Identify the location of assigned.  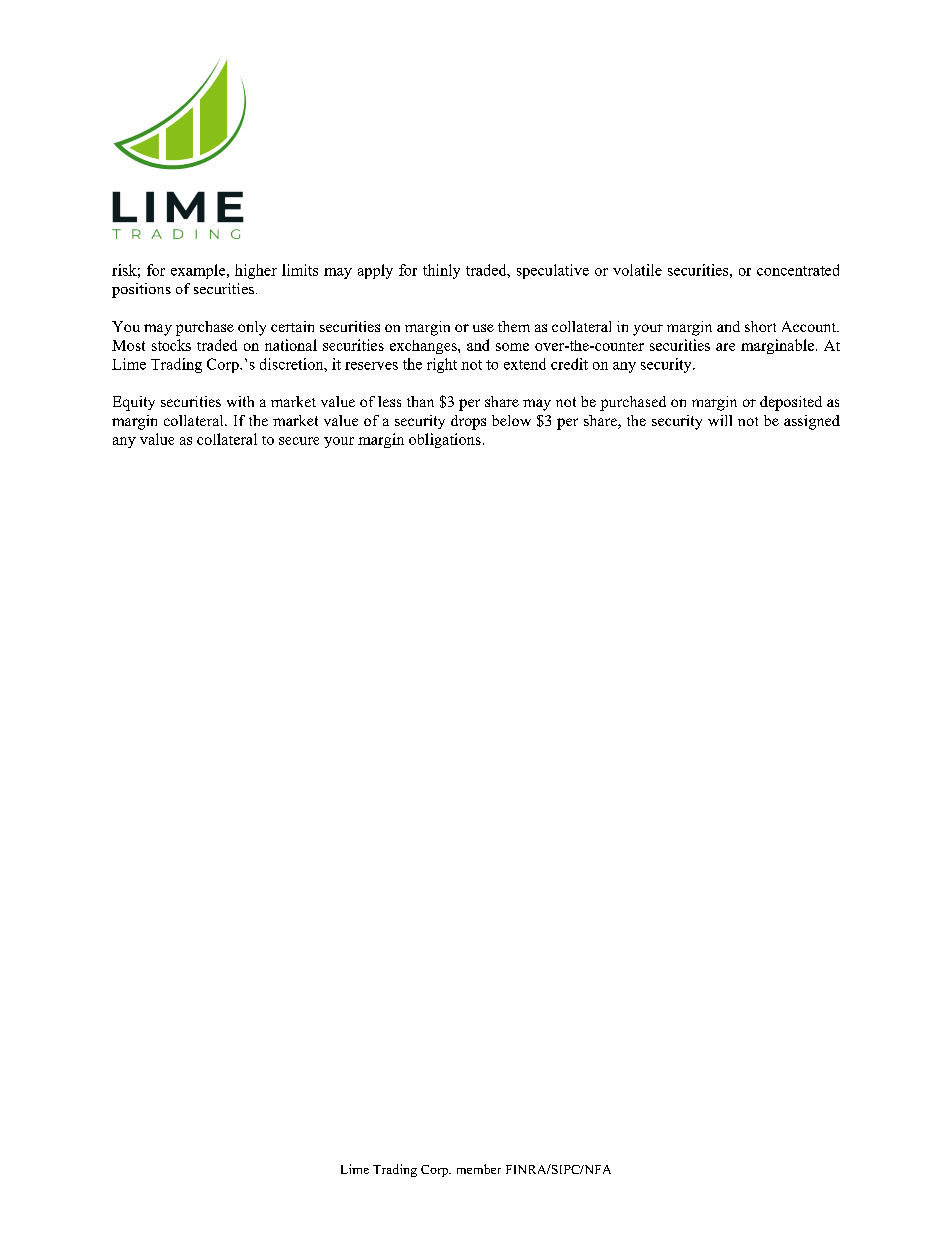
(812, 422).
